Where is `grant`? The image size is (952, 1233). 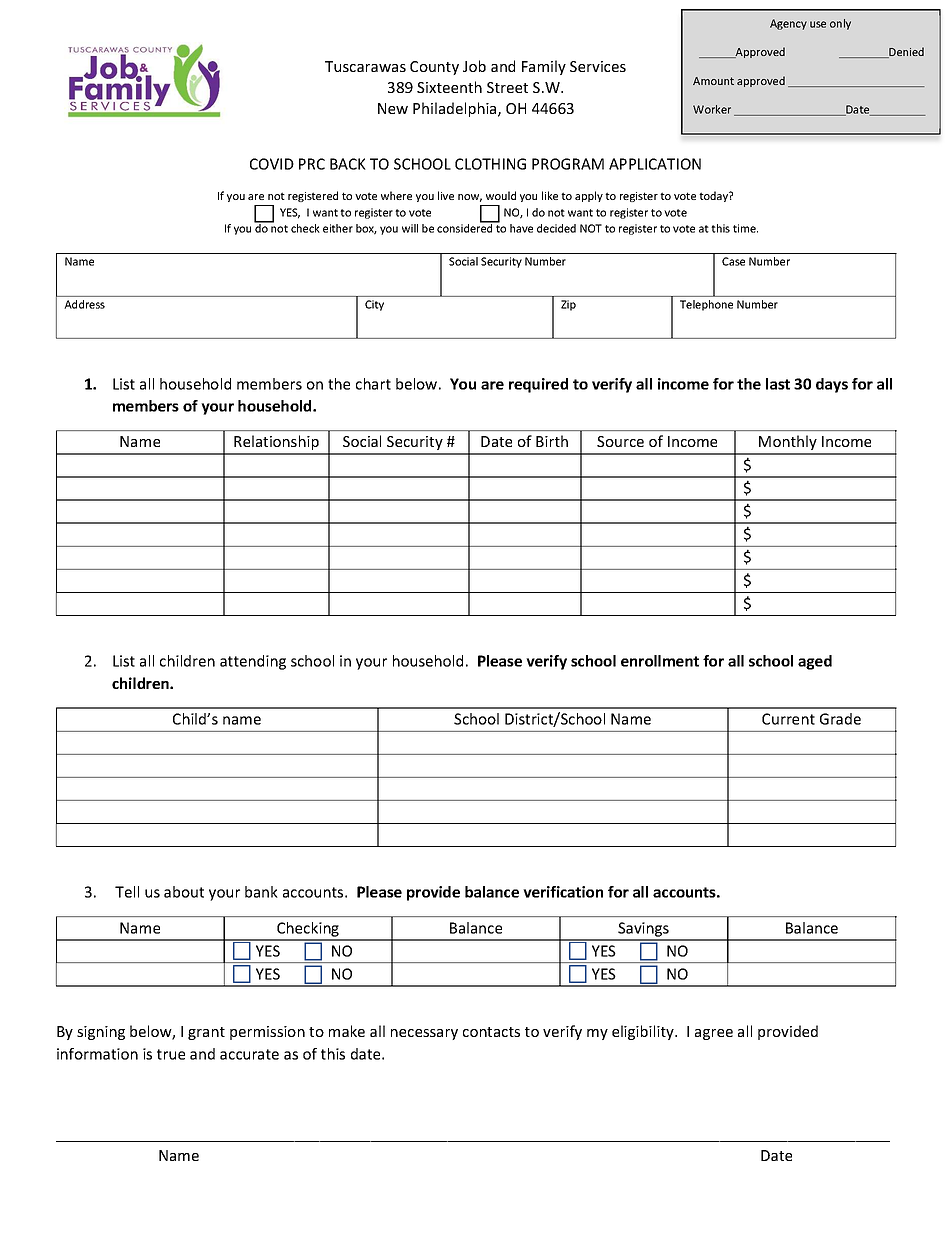 grant is located at coordinates (206, 1033).
